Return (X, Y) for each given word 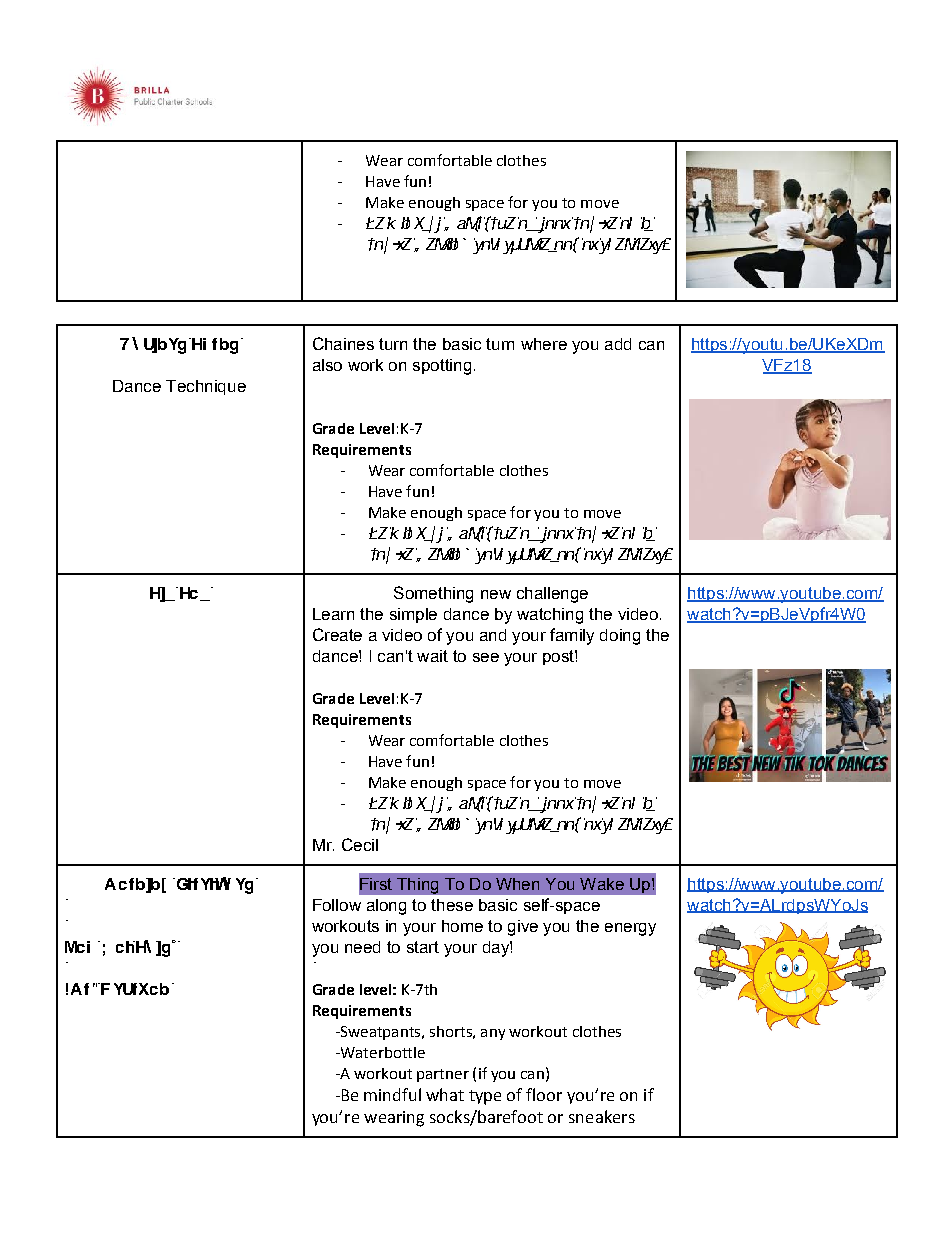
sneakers (602, 1116)
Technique (206, 387)
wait (432, 656)
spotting (442, 367)
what (445, 1094)
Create (337, 634)
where (544, 344)
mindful (392, 1094)
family (572, 636)
